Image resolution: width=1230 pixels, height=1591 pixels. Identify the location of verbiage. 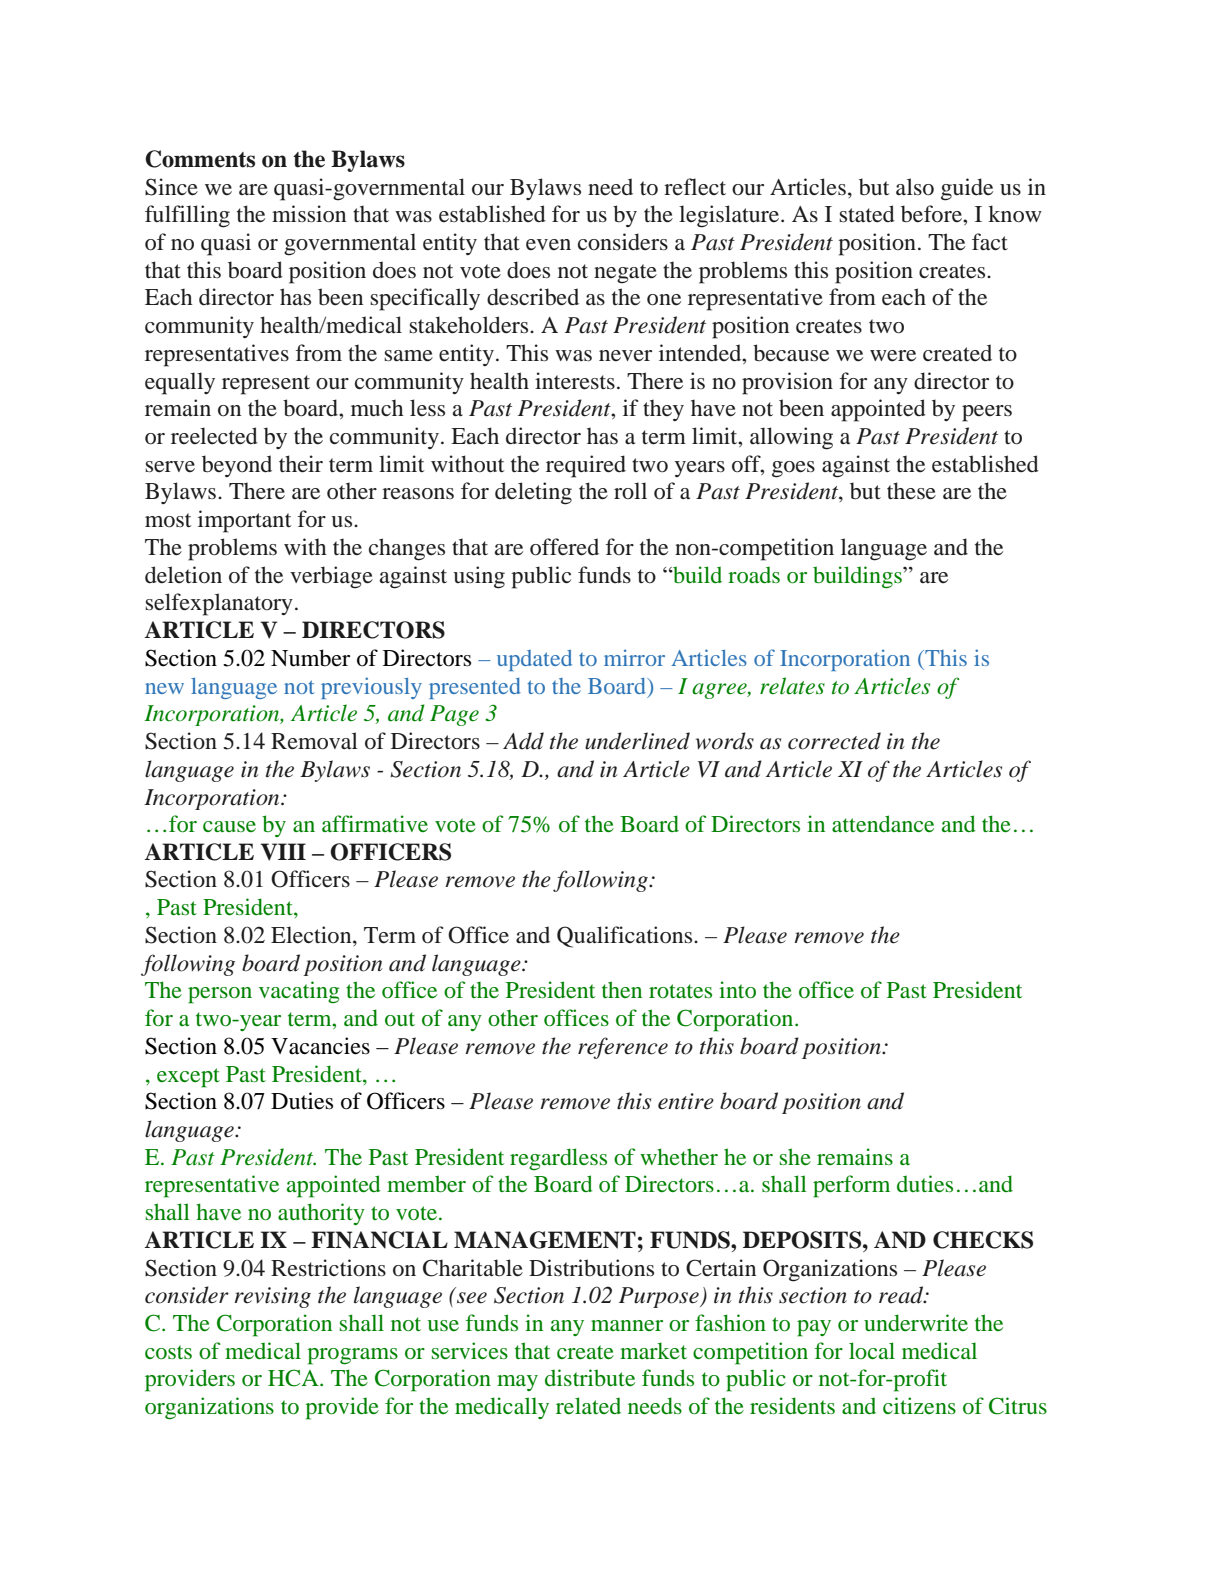
(331, 577).
